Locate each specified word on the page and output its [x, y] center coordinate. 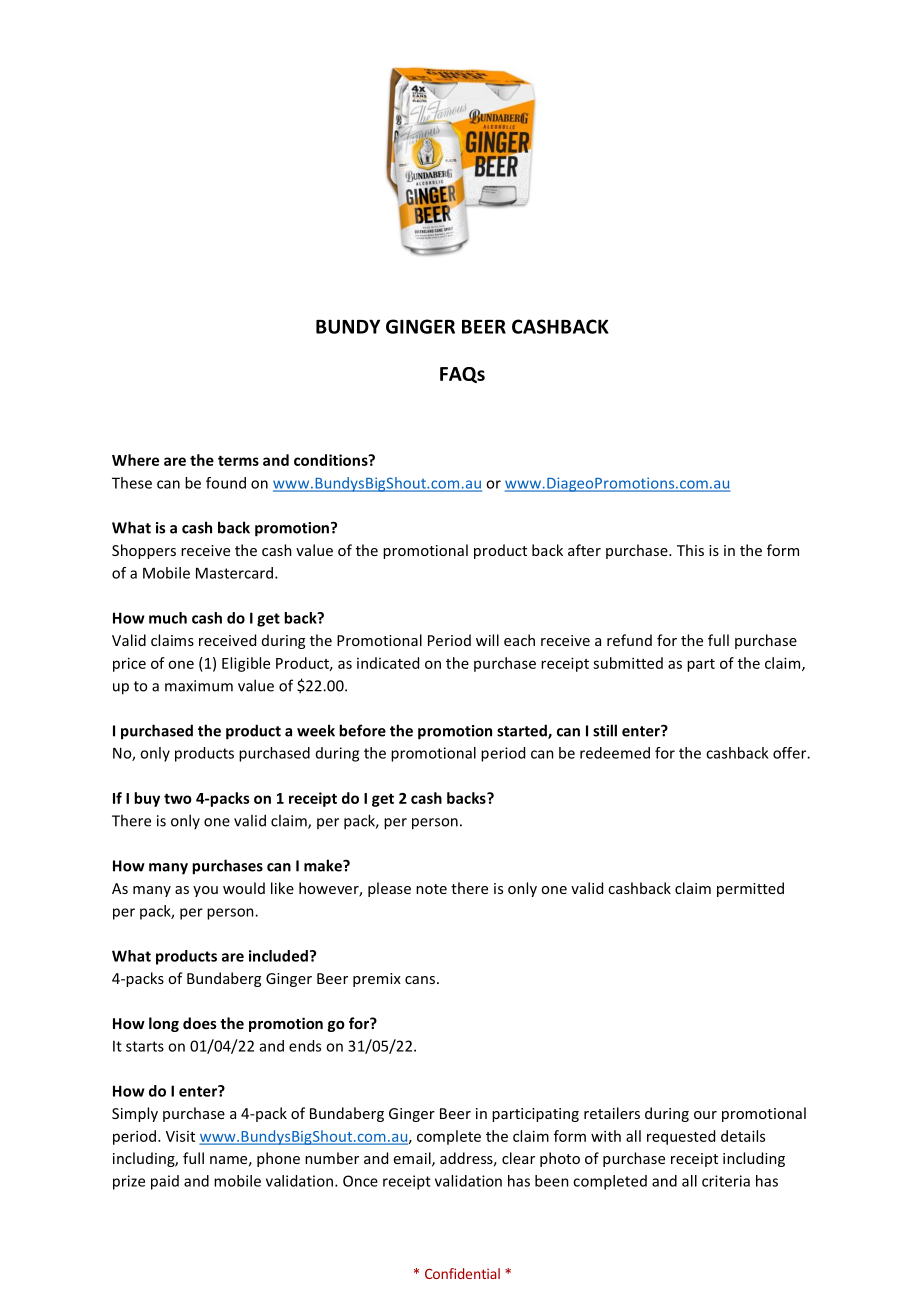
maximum [199, 686]
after [584, 550]
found [226, 483]
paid [165, 1182]
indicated [388, 663]
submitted [628, 663]
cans [420, 980]
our [705, 1115]
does [200, 1023]
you [205, 891]
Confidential [462, 1273]
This [690, 550]
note [431, 889]
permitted [750, 889]
